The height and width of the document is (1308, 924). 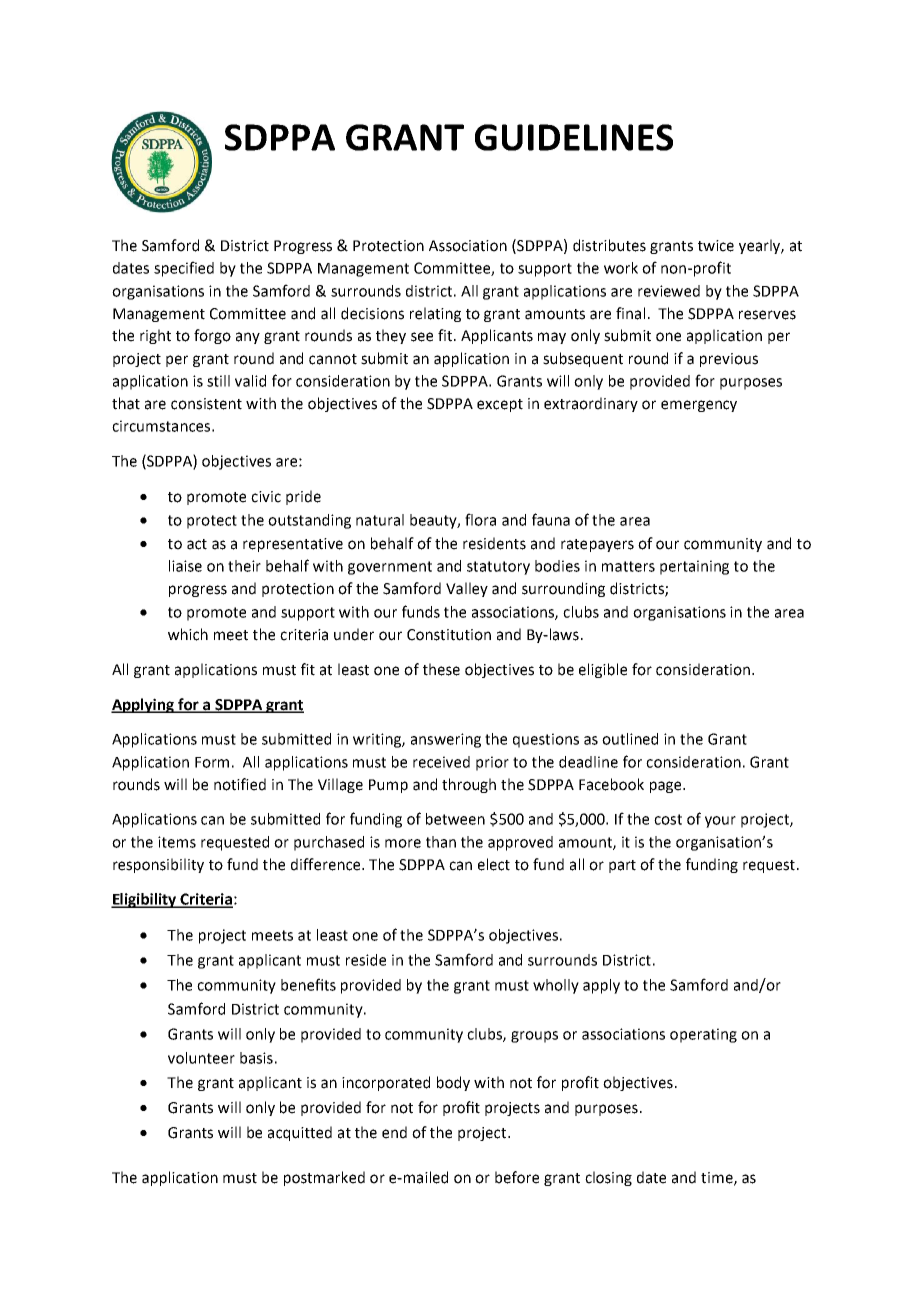 What do you see at coordinates (716, 246) in the document?
I see `twice` at bounding box center [716, 246].
